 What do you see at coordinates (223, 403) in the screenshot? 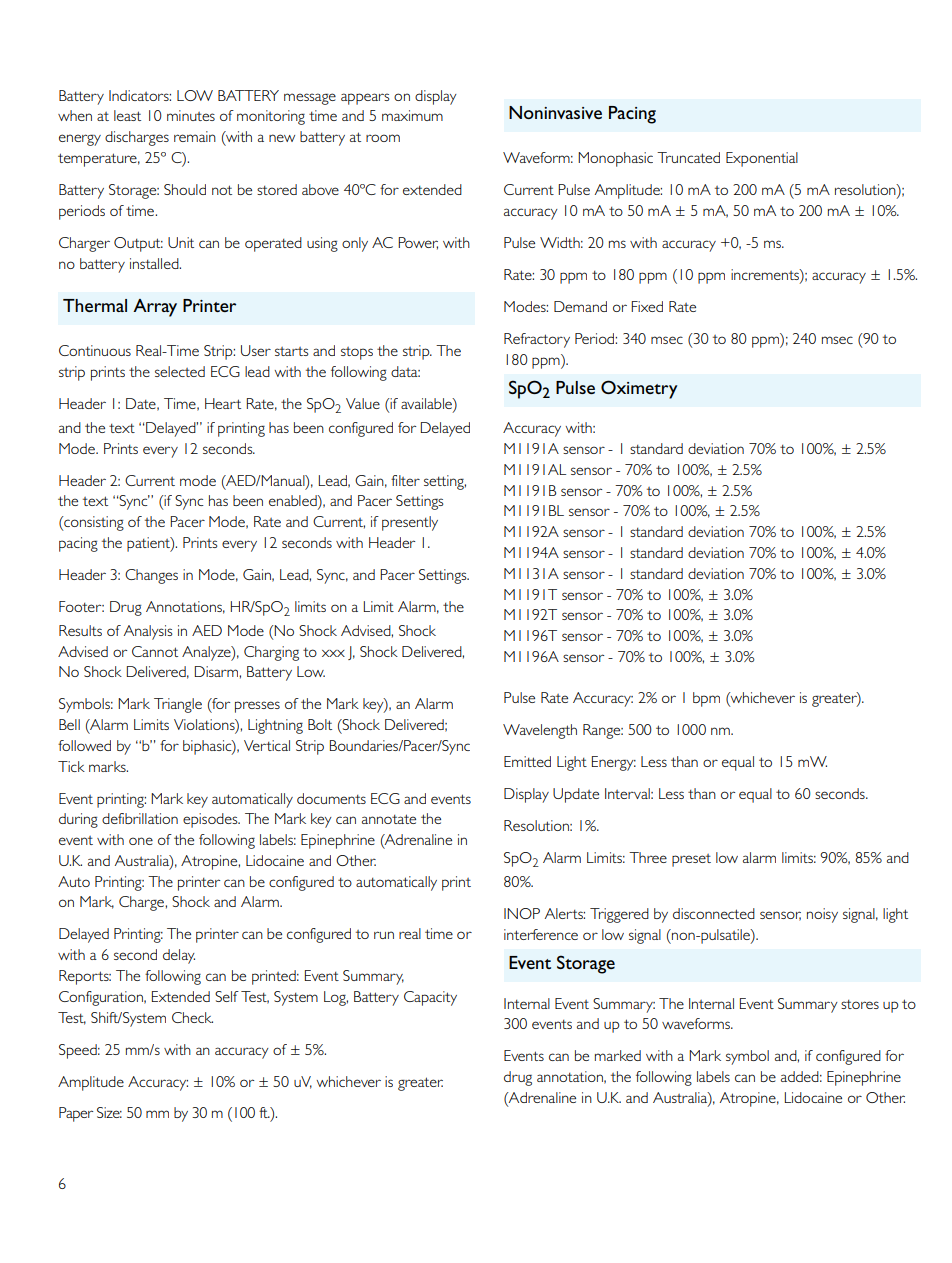
I see `Heart` at bounding box center [223, 403].
